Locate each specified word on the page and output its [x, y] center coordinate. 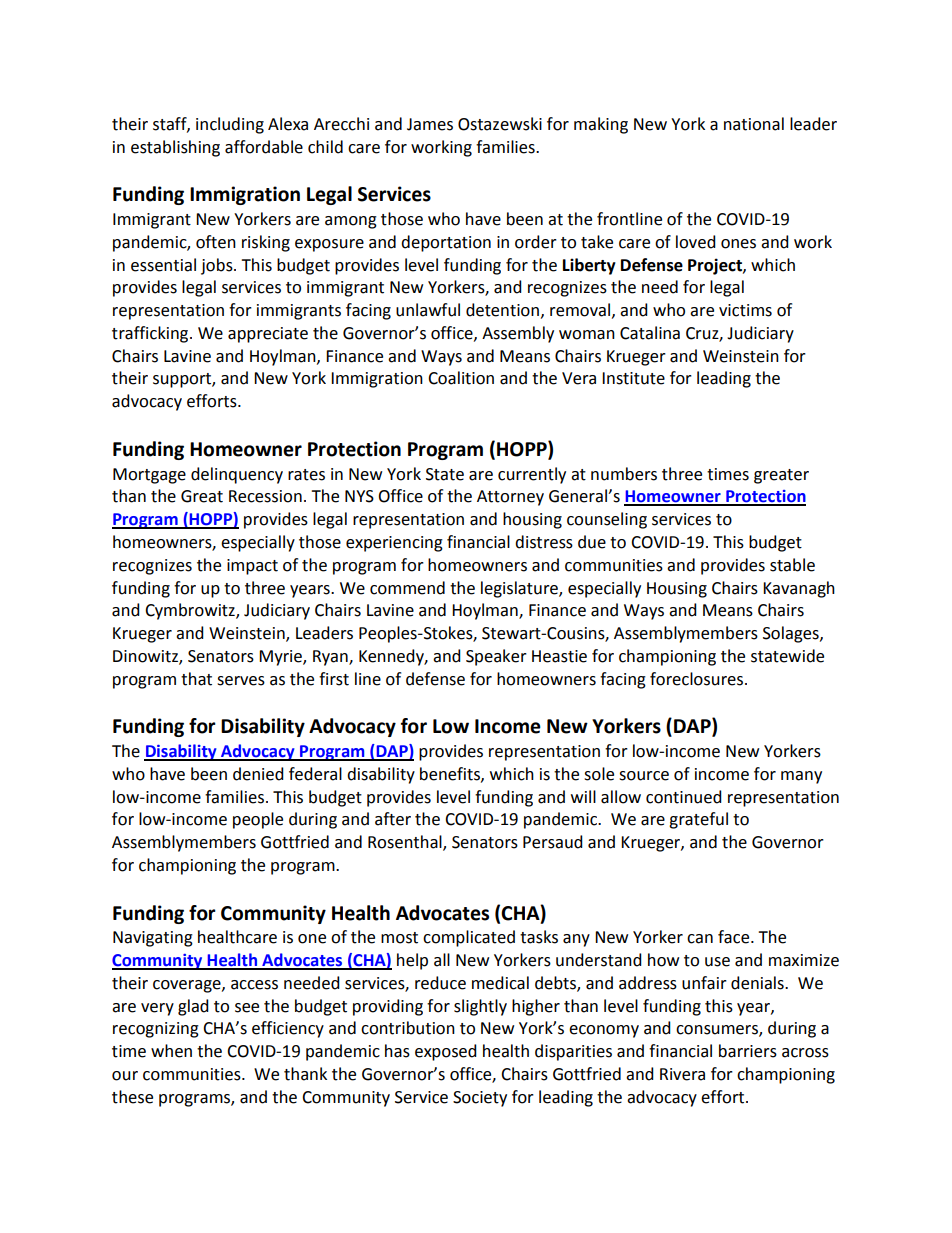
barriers [748, 1051]
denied [258, 774]
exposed [446, 1052]
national [754, 124]
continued [684, 797]
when [171, 1051]
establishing [175, 148]
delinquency [237, 475]
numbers [624, 474]
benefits [451, 774]
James [430, 124]
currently [532, 475]
